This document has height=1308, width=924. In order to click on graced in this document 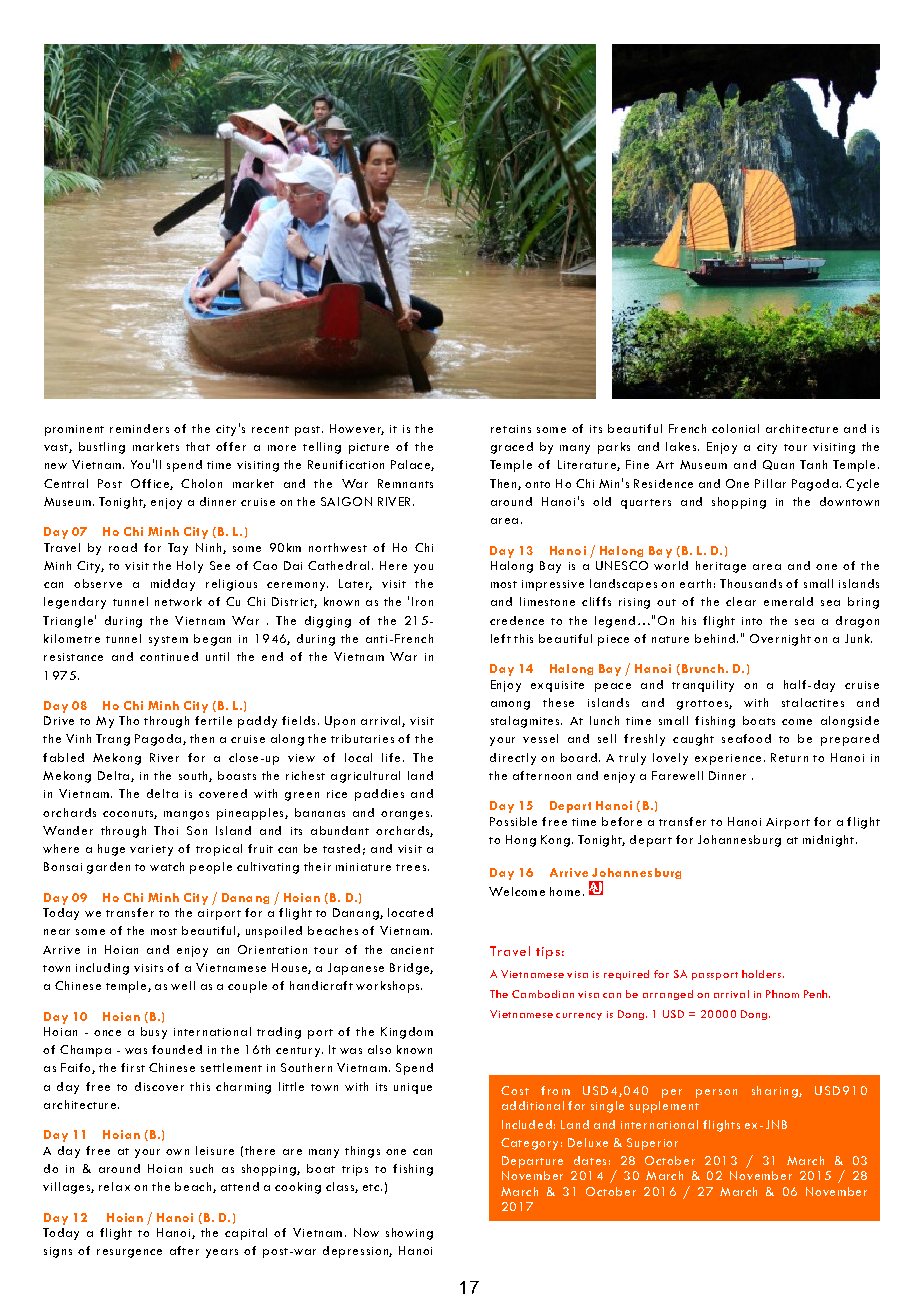, I will do `click(512, 448)`.
